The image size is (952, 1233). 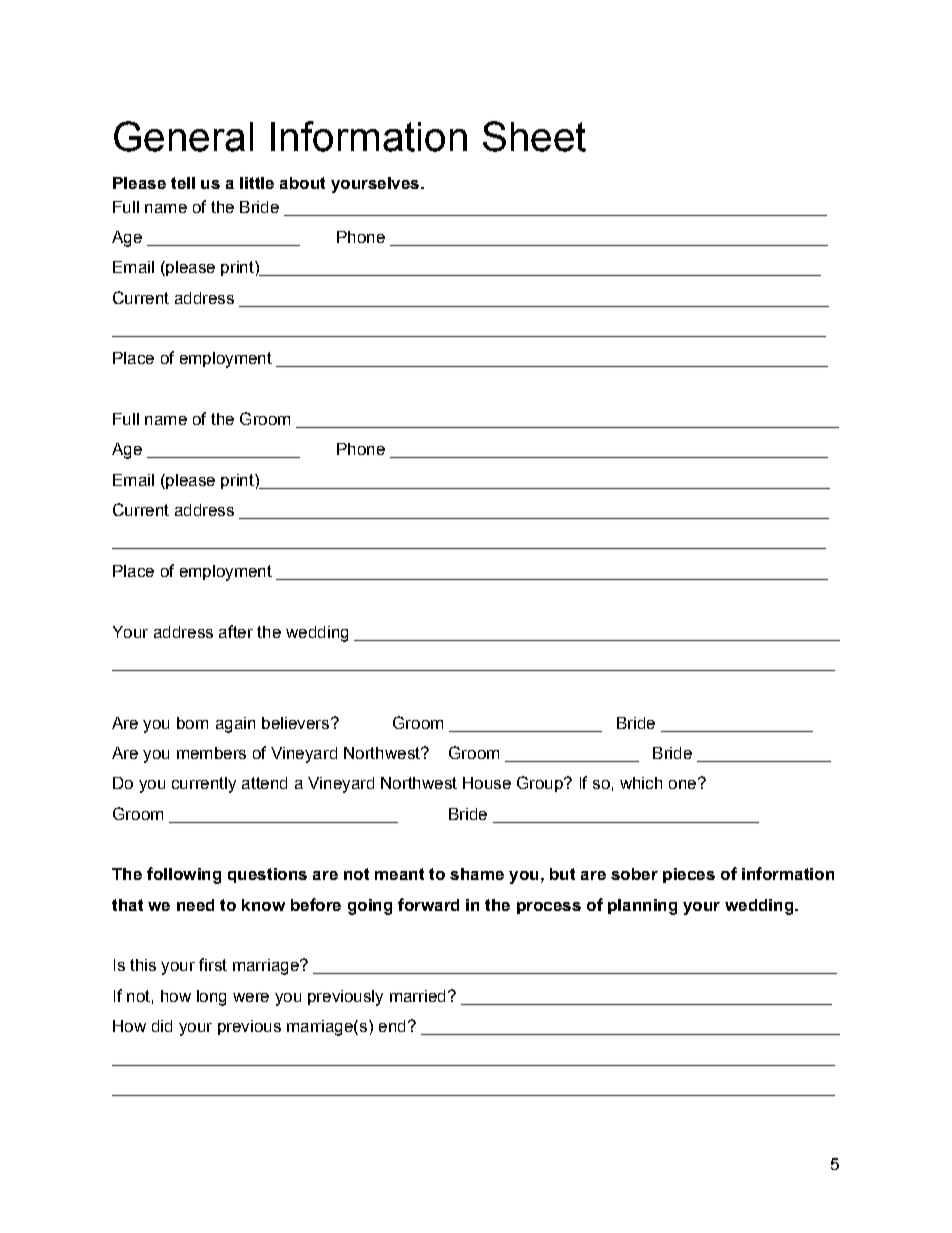 What do you see at coordinates (211, 998) in the screenshot?
I see `long` at bounding box center [211, 998].
